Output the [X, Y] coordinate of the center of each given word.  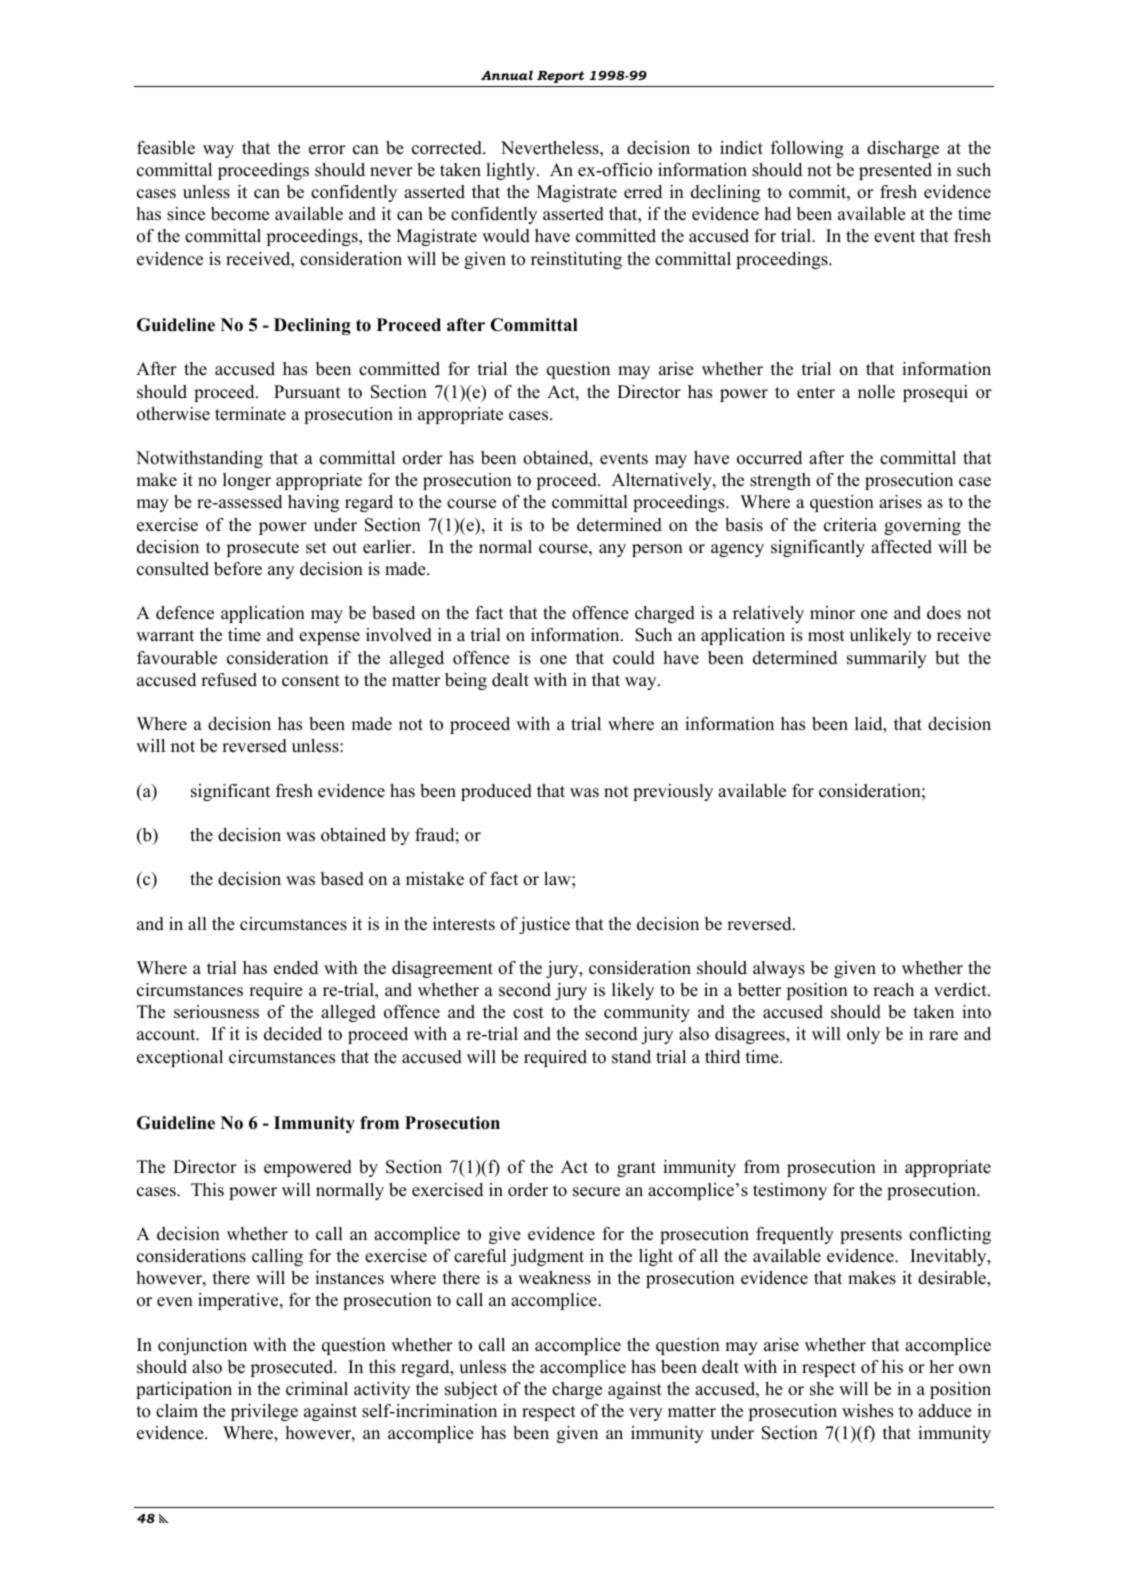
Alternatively [663, 481]
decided [293, 1034]
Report [560, 77]
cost [528, 1013]
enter [816, 393]
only [863, 1035]
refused [229, 680]
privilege [264, 1412]
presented [895, 171]
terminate [250, 414]
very [646, 1414]
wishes [867, 1411]
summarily [887, 659]
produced [496, 792]
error [327, 150]
